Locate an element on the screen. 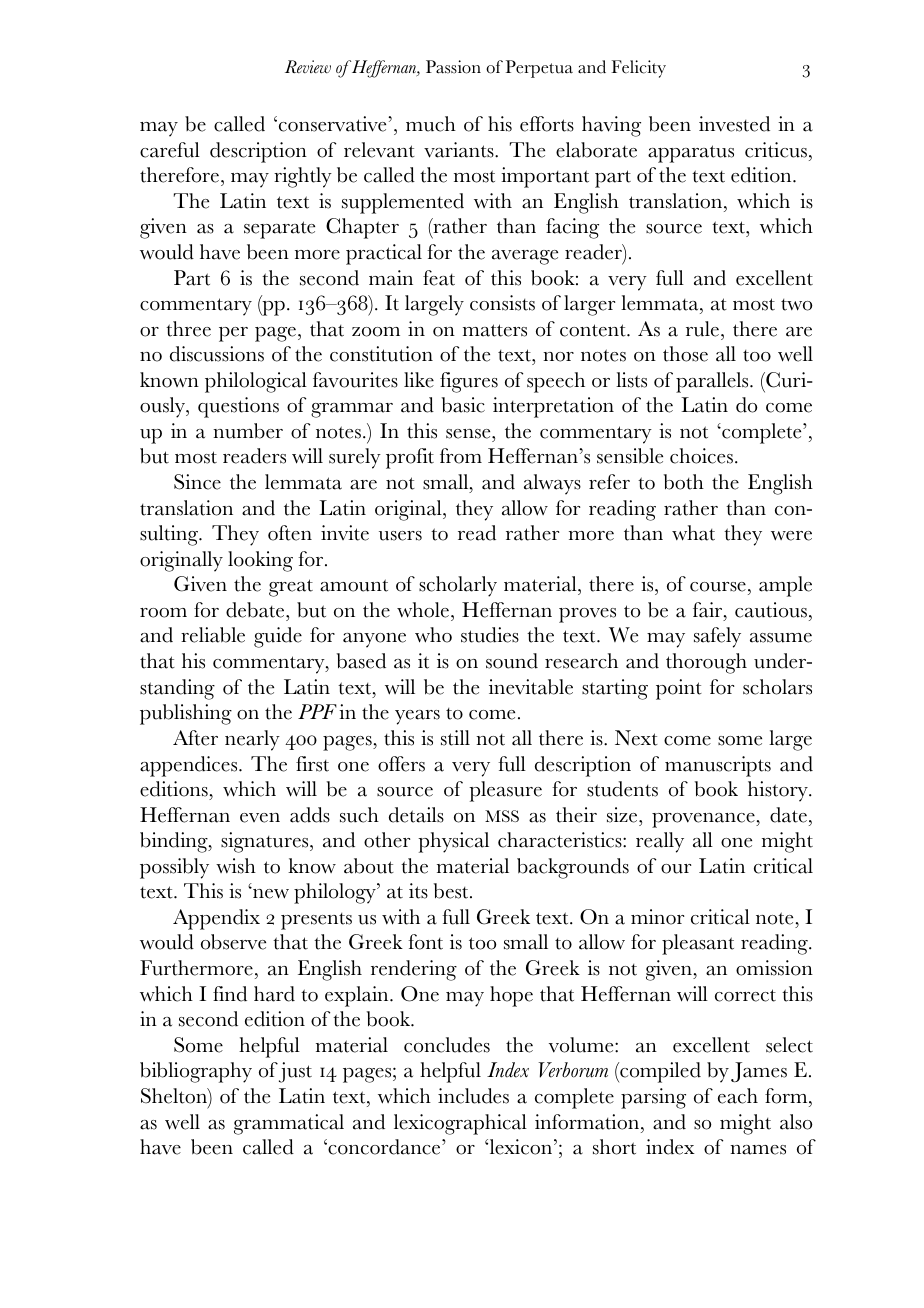  Review is located at coordinates (308, 67).
